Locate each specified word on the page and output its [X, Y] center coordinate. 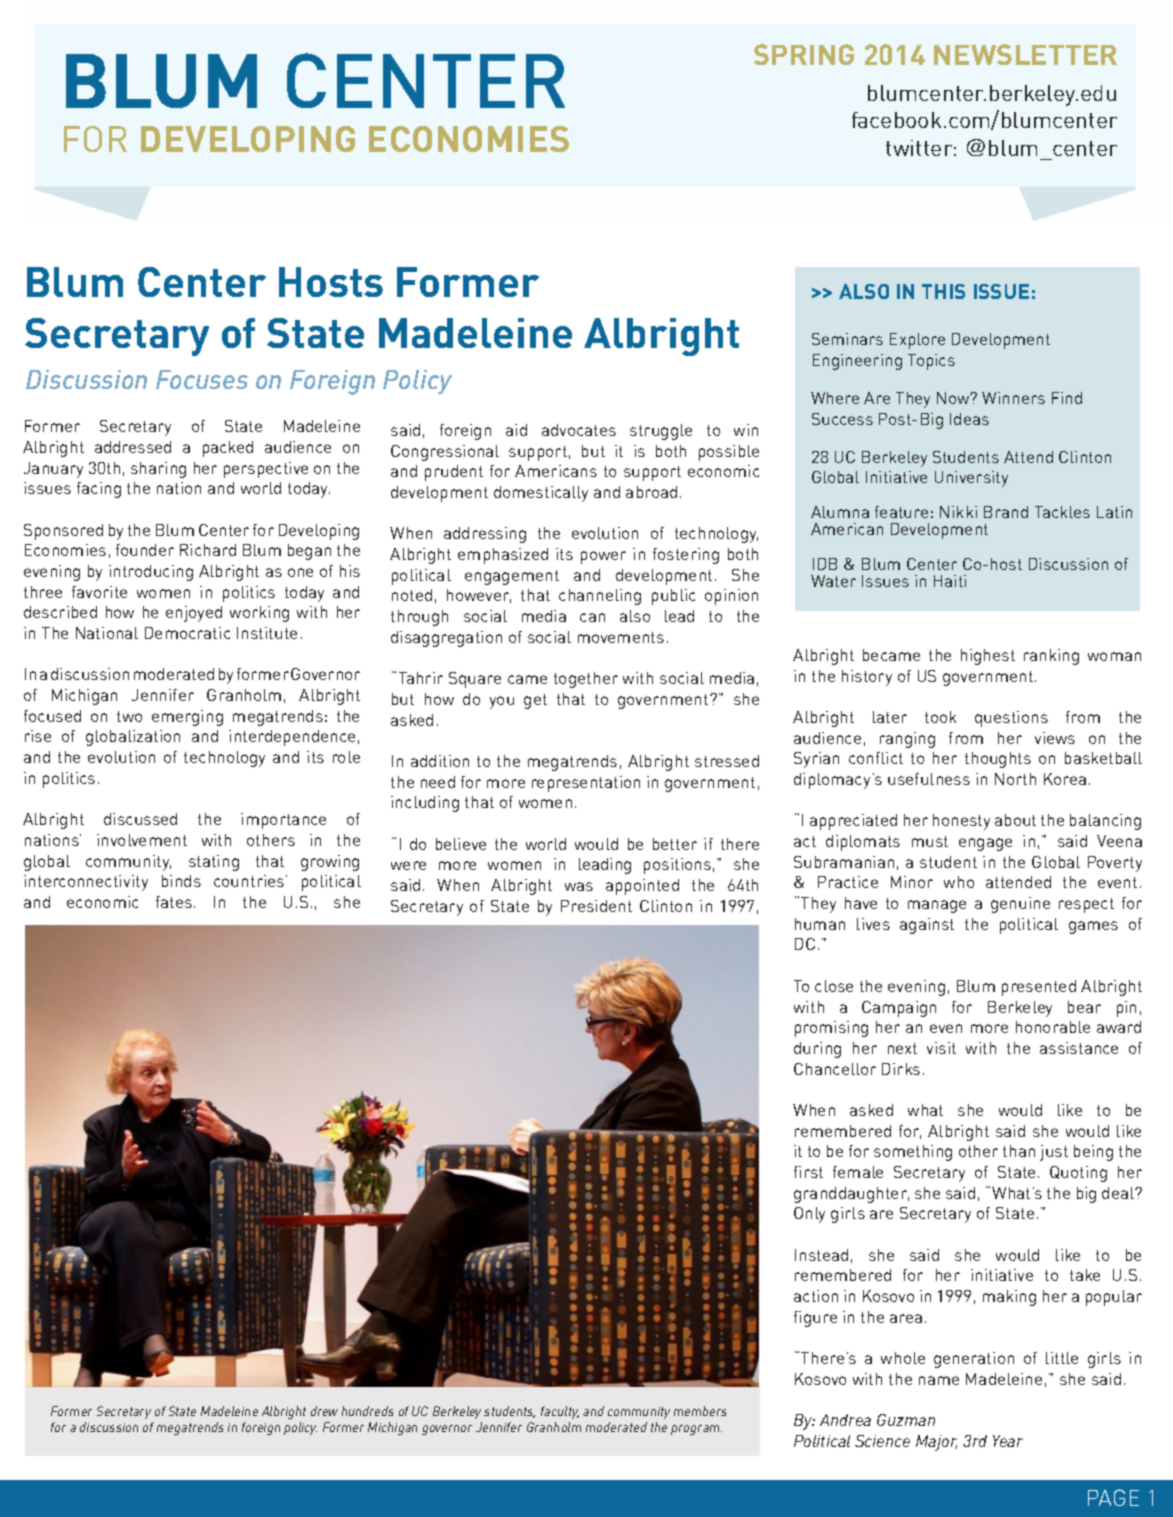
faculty [560, 1412]
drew [324, 1411]
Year [1008, 1441]
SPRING [804, 54]
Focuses [202, 379]
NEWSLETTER [1025, 54]
